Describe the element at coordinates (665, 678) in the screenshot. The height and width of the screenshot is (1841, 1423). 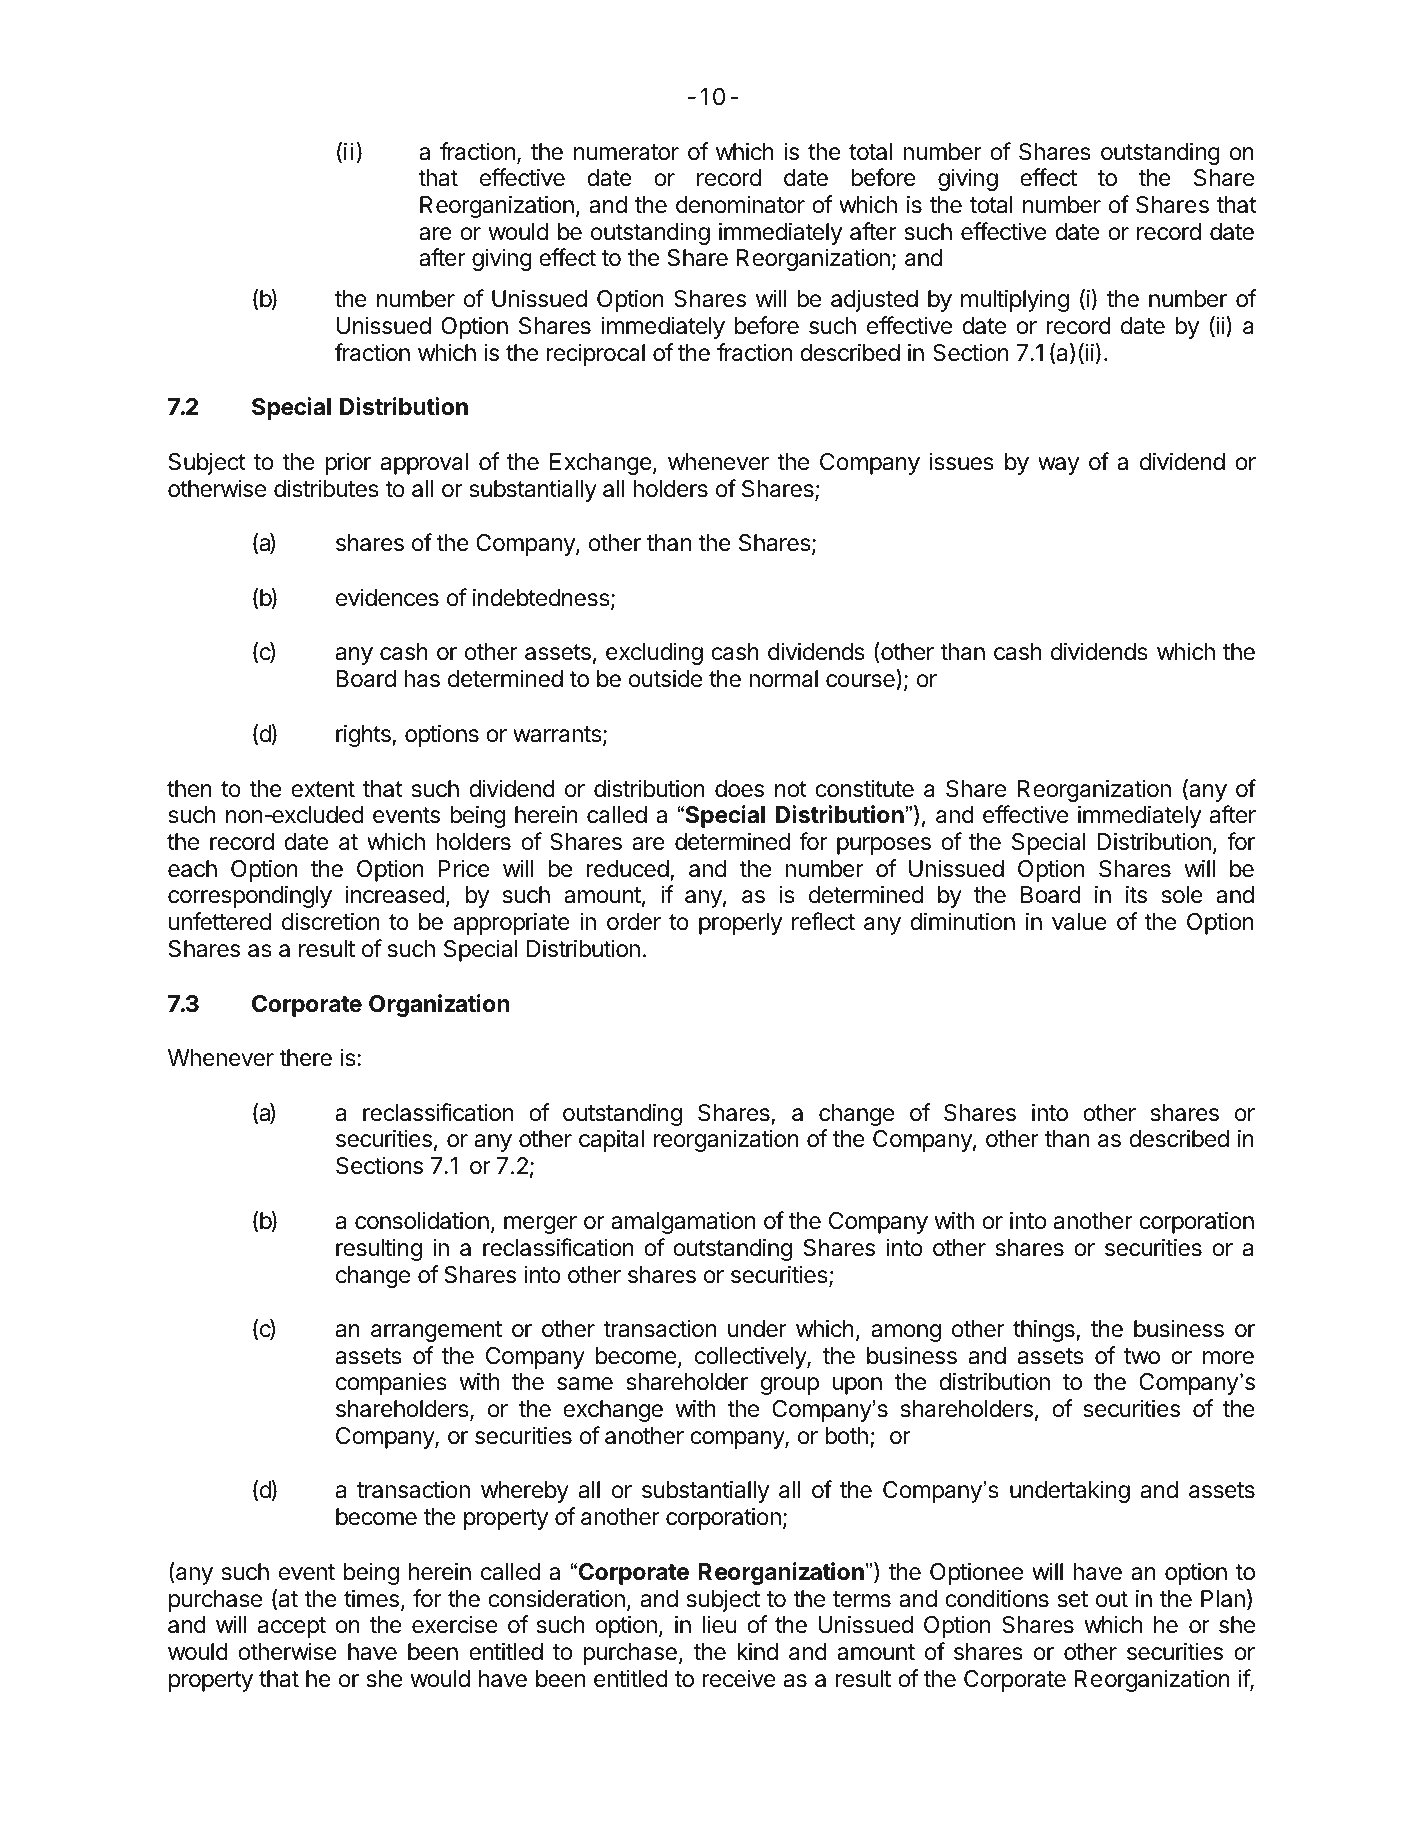
I see `outside` at that location.
